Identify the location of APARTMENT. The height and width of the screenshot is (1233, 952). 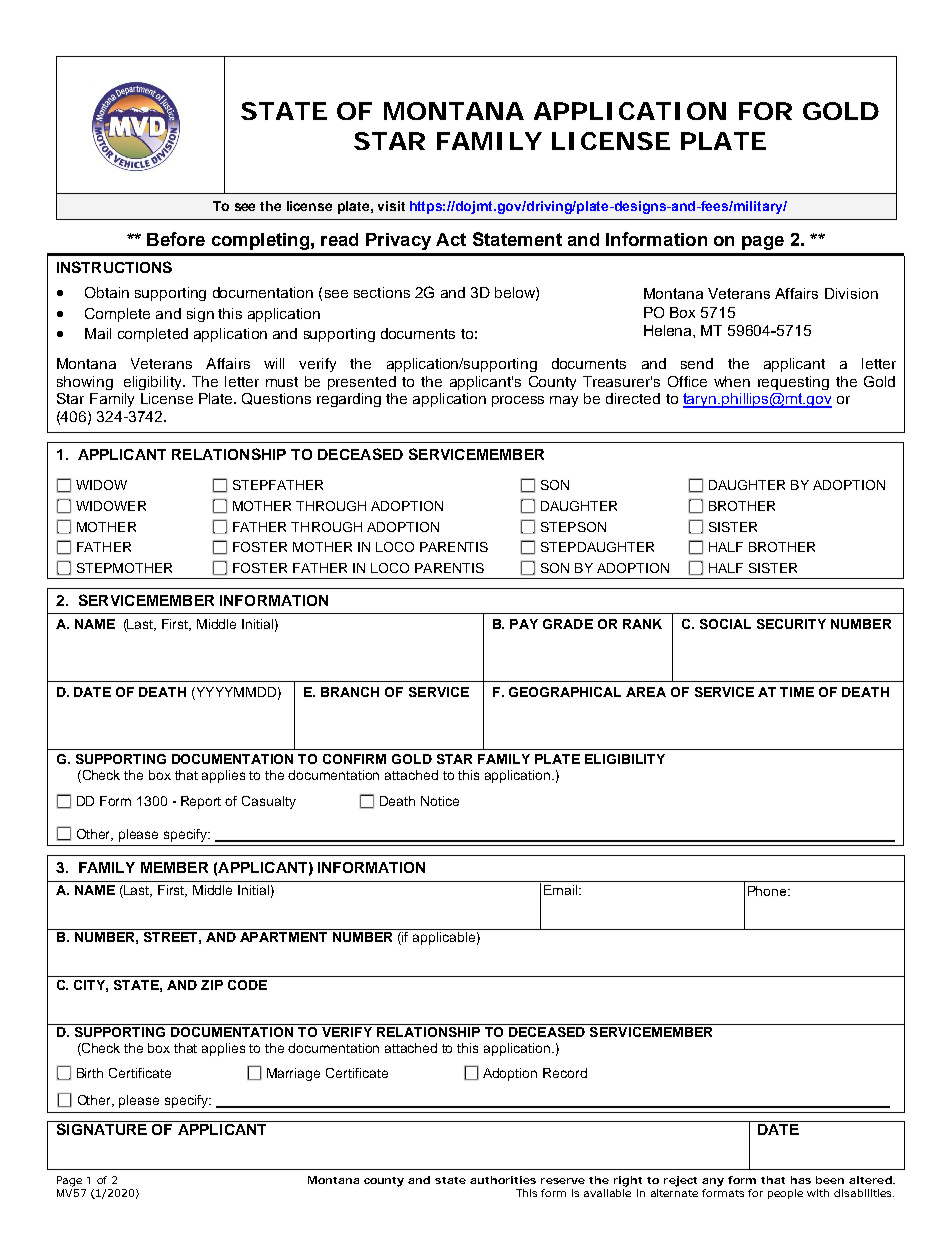
(283, 937).
